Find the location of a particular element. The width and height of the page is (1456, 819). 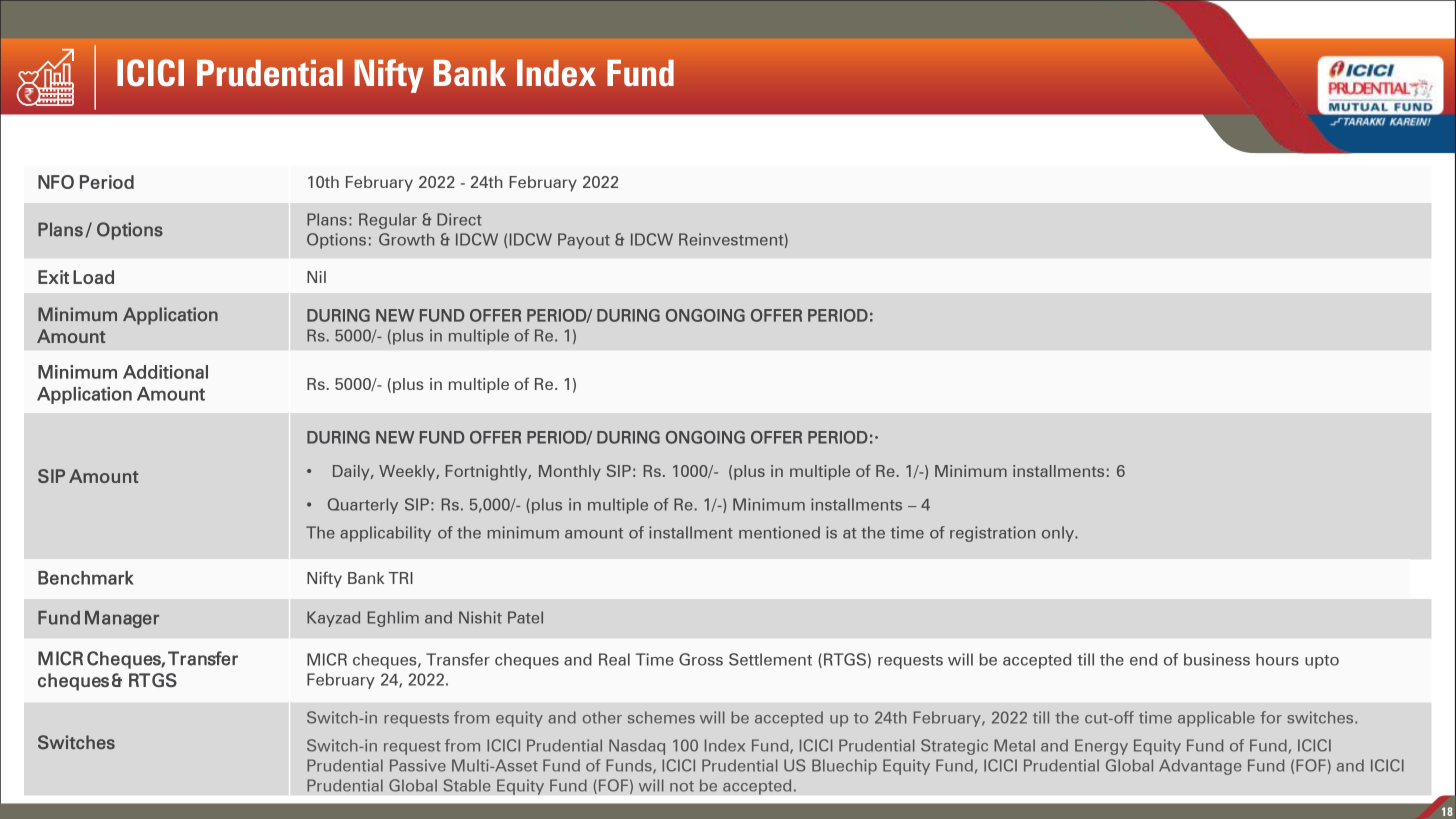

Nil is located at coordinates (316, 277).
